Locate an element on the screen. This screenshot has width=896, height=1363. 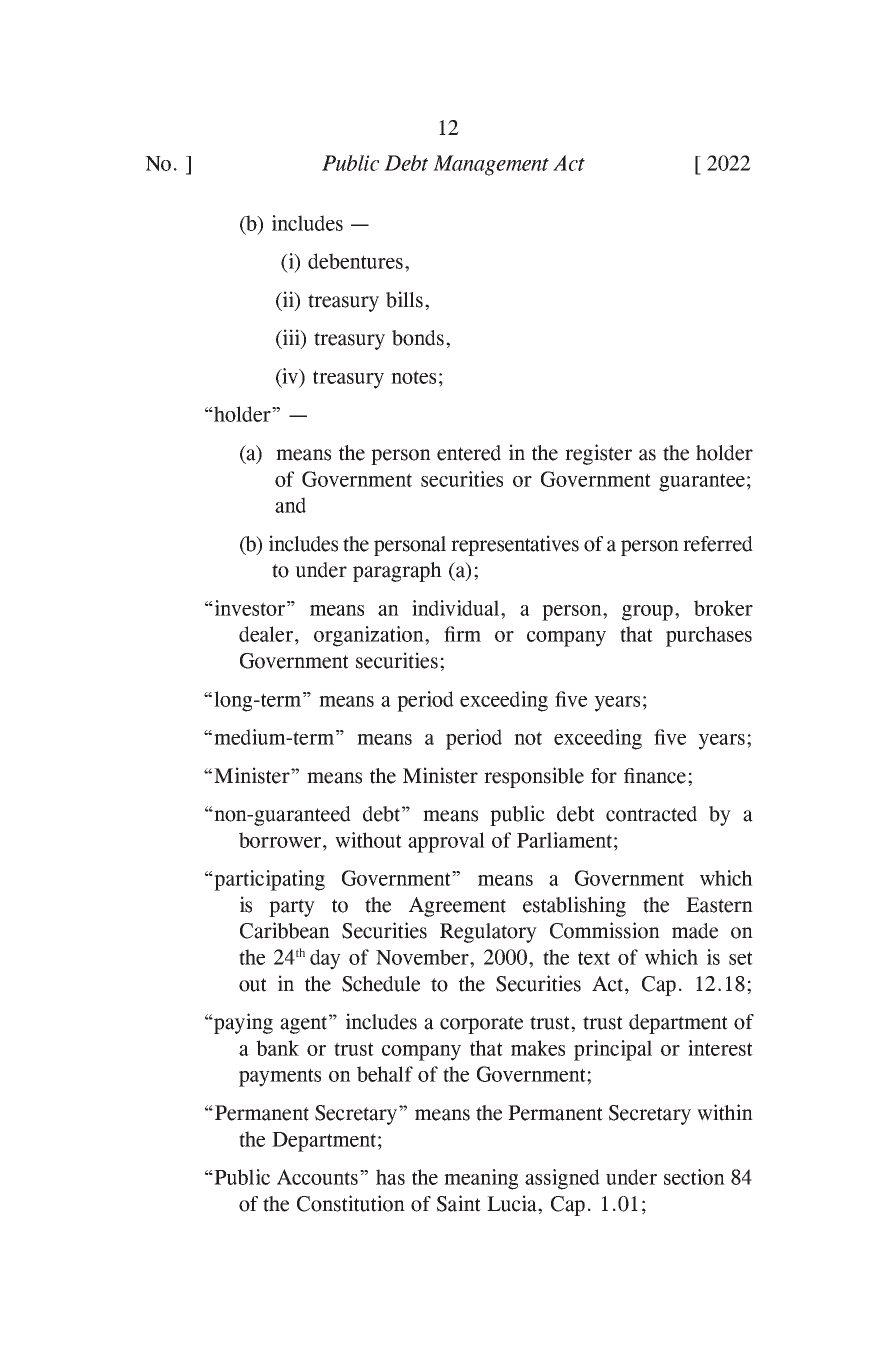
section is located at coordinates (694, 1177).
